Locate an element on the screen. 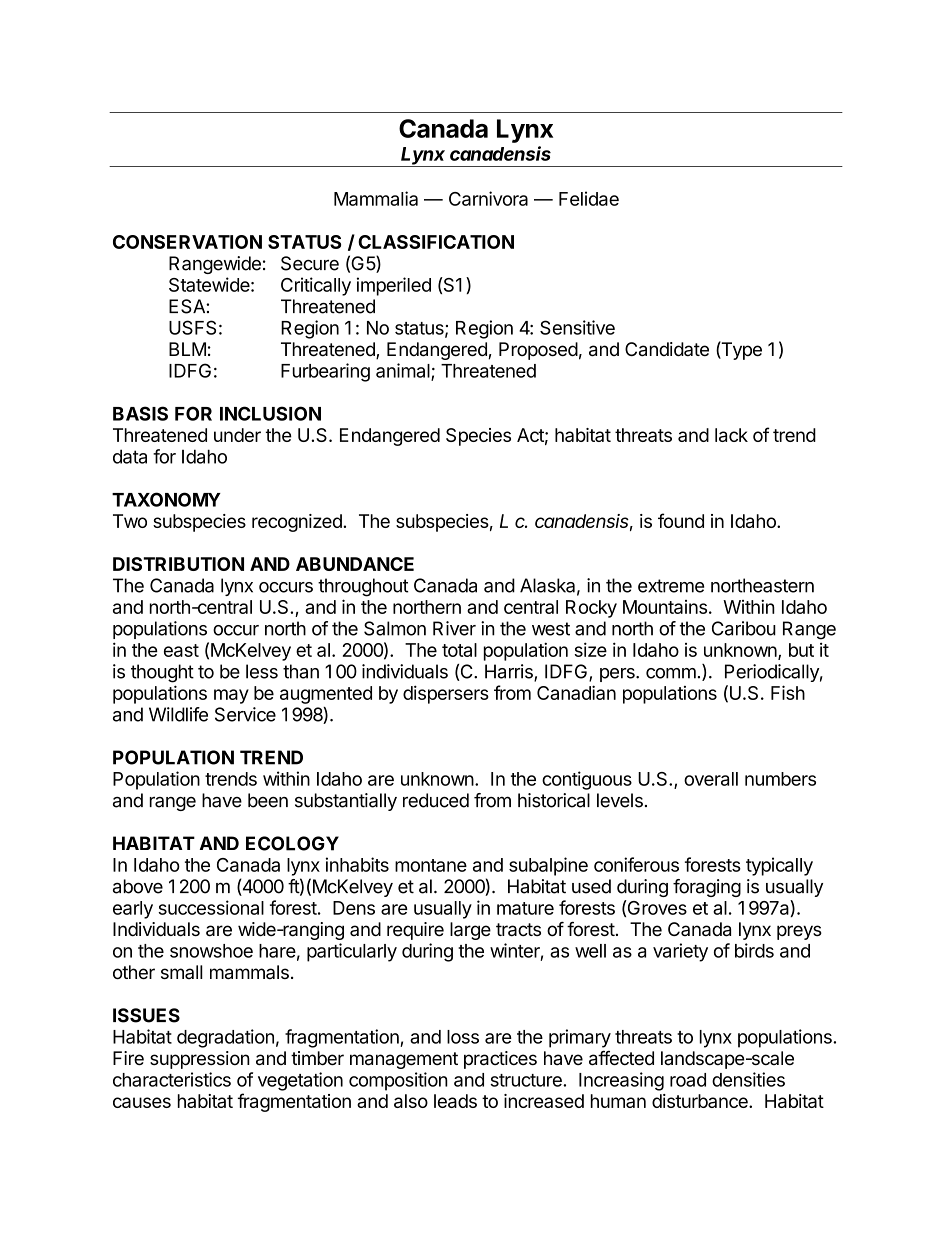 The height and width of the screenshot is (1233, 952). animal is located at coordinates (404, 371).
